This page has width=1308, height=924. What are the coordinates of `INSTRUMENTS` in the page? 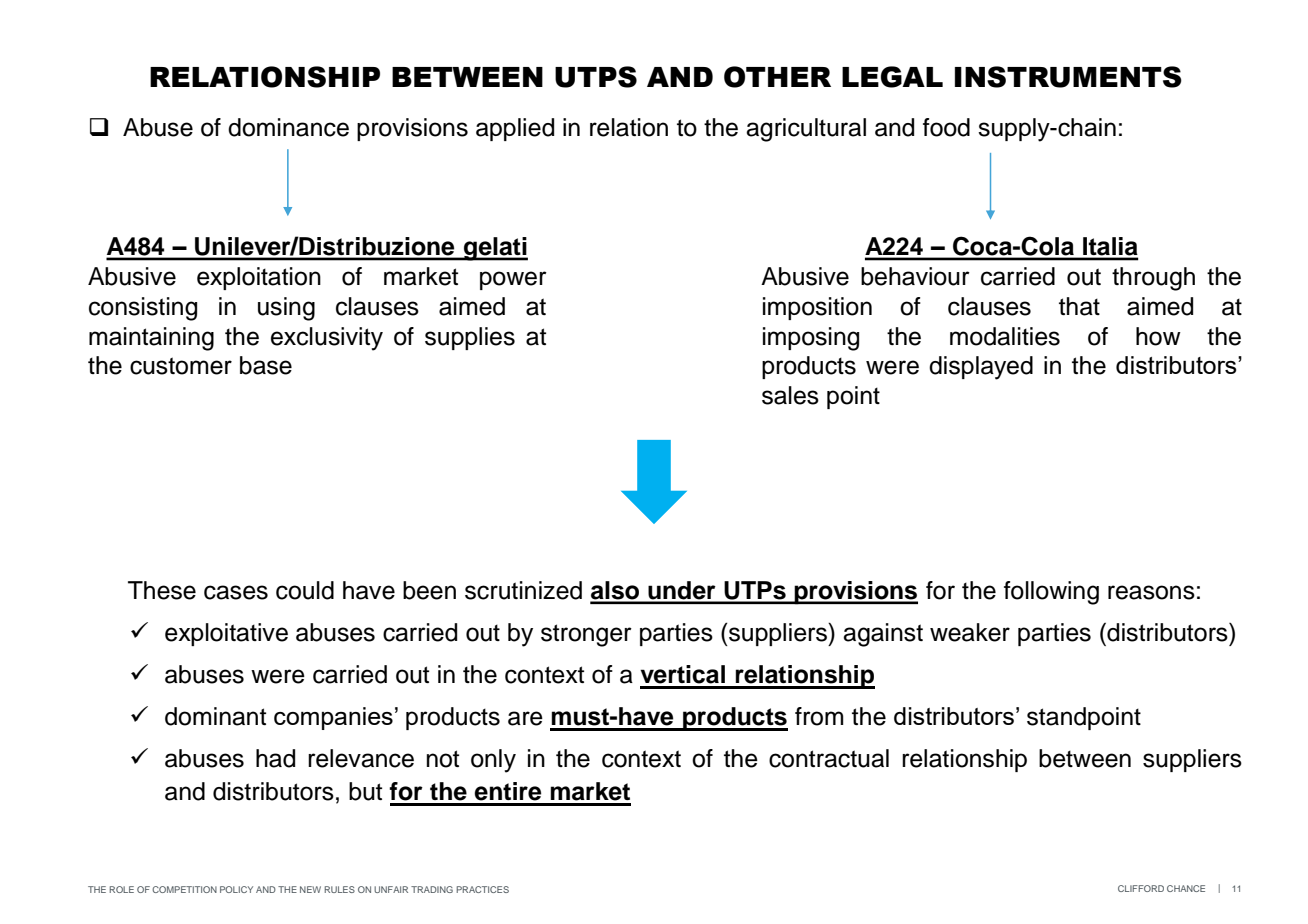 It's located at (1068, 77).
